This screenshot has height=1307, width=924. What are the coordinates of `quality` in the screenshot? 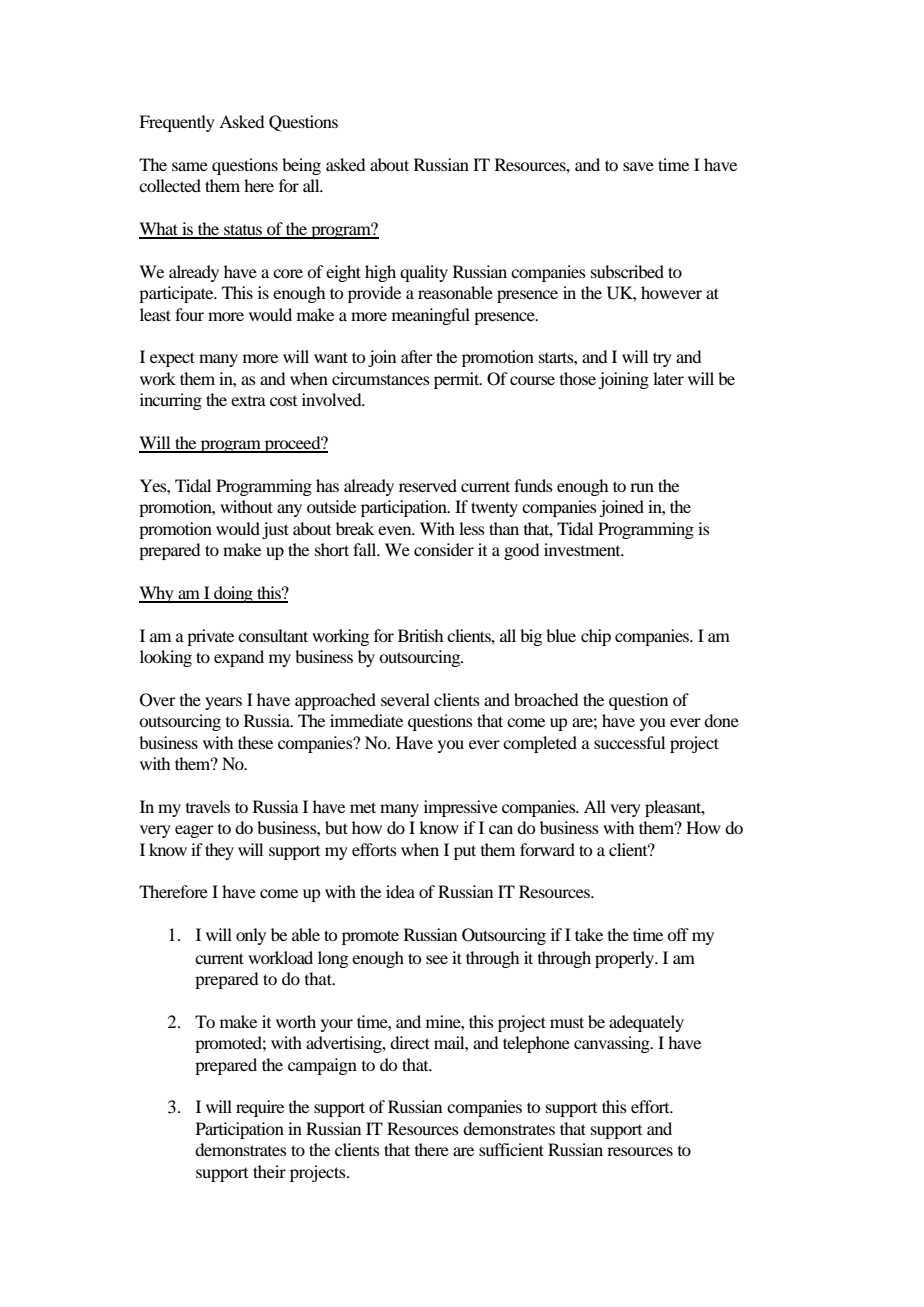 It's located at (424, 273).
